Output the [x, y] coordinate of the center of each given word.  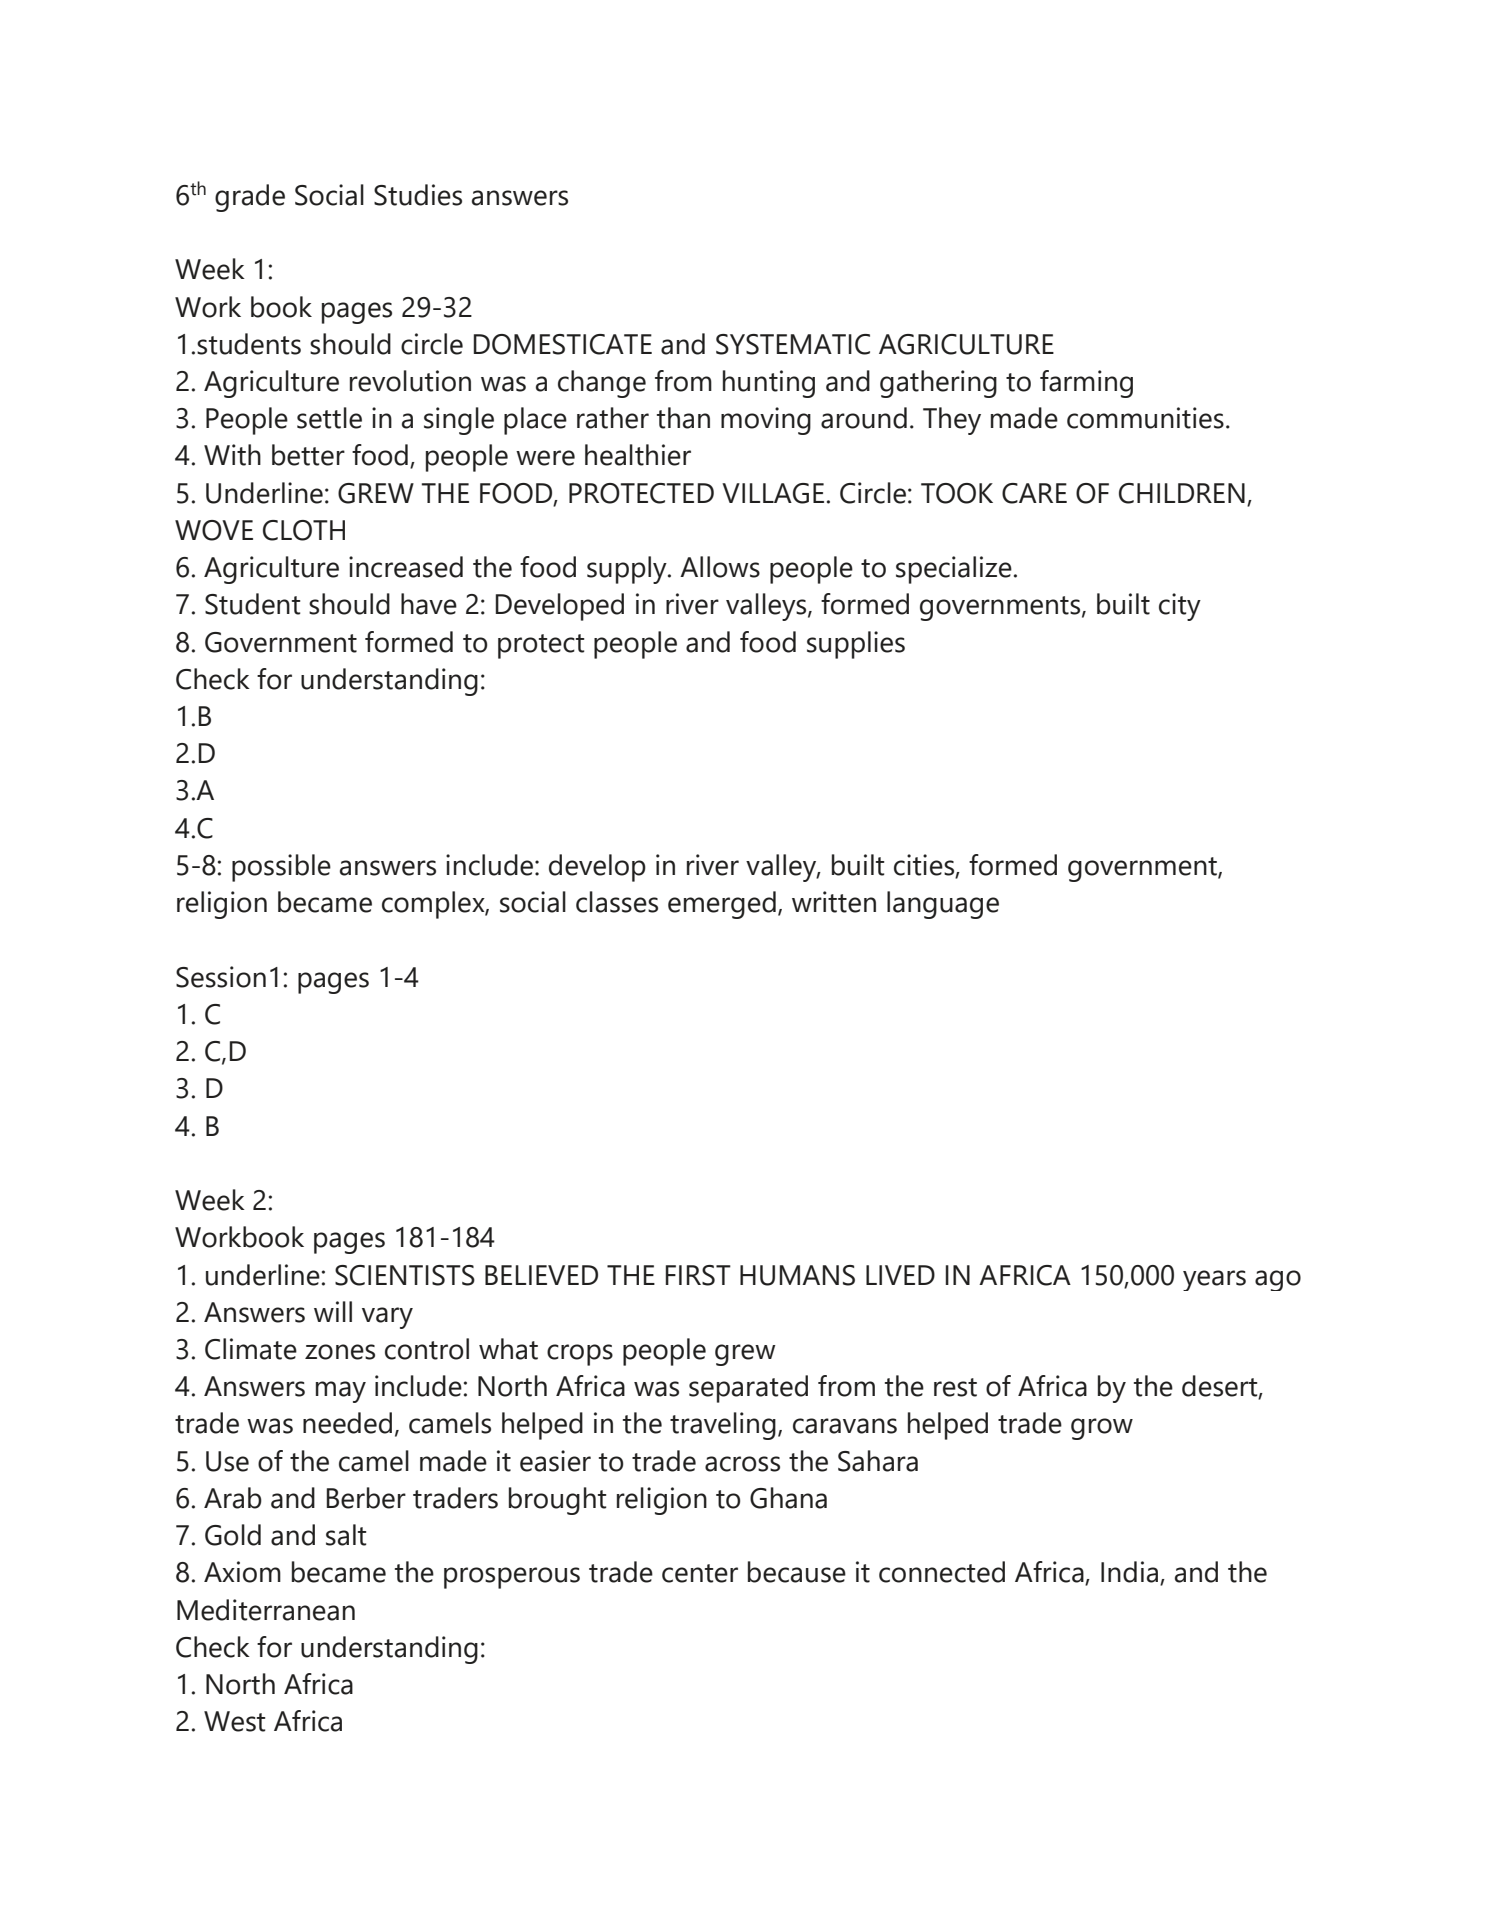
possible [281, 868]
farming [1086, 384]
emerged [722, 905]
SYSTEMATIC [793, 344]
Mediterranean [266, 1610]
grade [250, 198]
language [943, 905]
